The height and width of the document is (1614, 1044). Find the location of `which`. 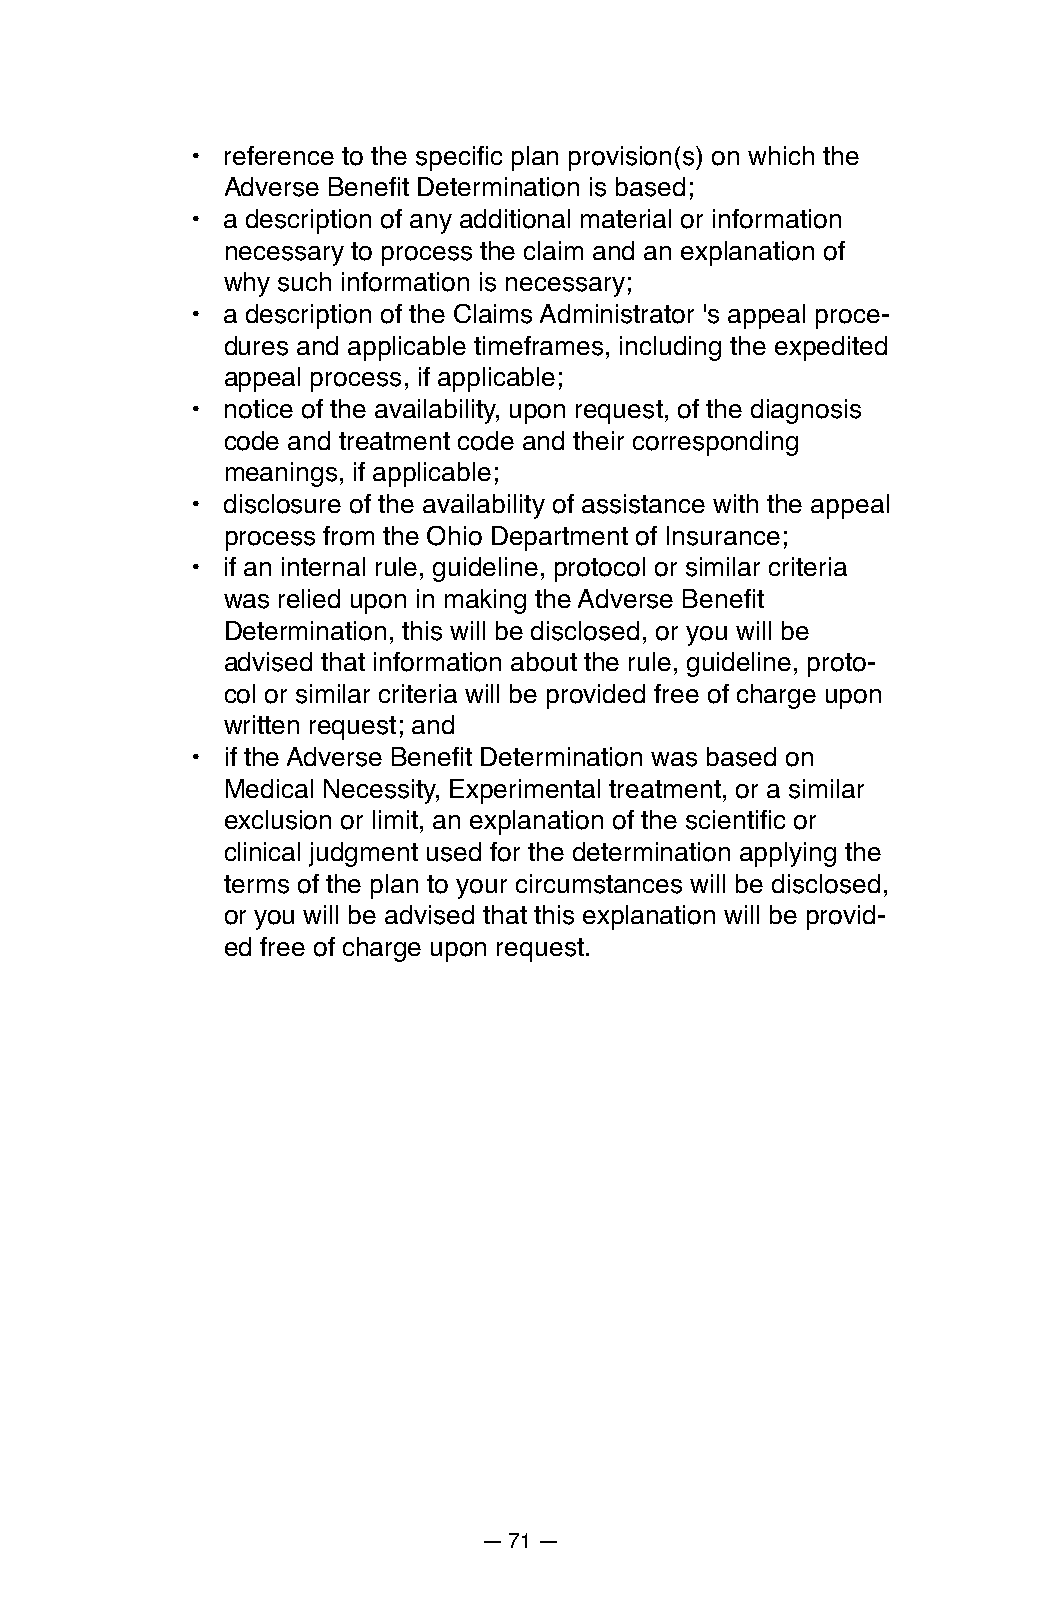

which is located at coordinates (781, 155).
